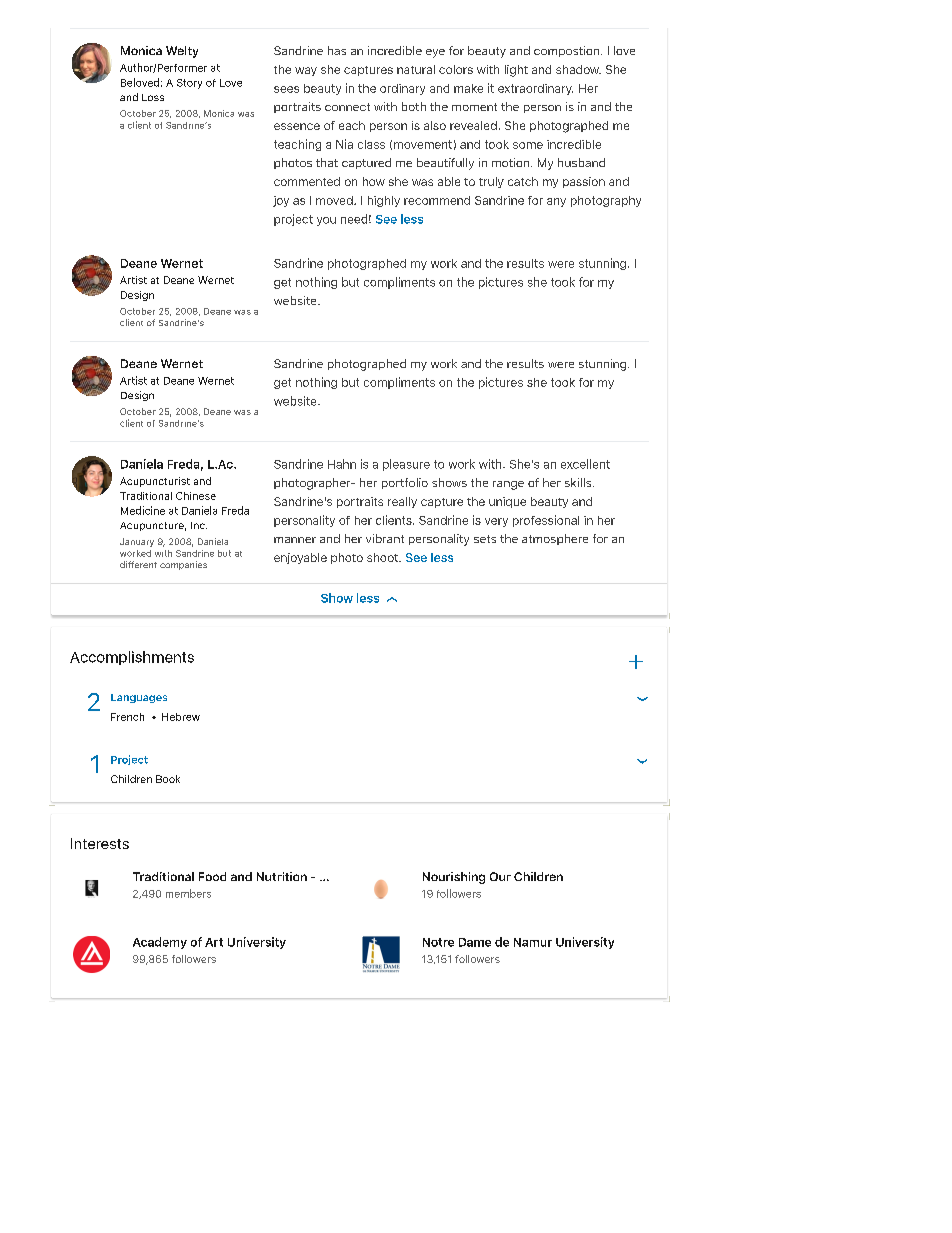 Image resolution: width=952 pixels, height=1233 pixels. I want to click on excellent, so click(585, 464).
